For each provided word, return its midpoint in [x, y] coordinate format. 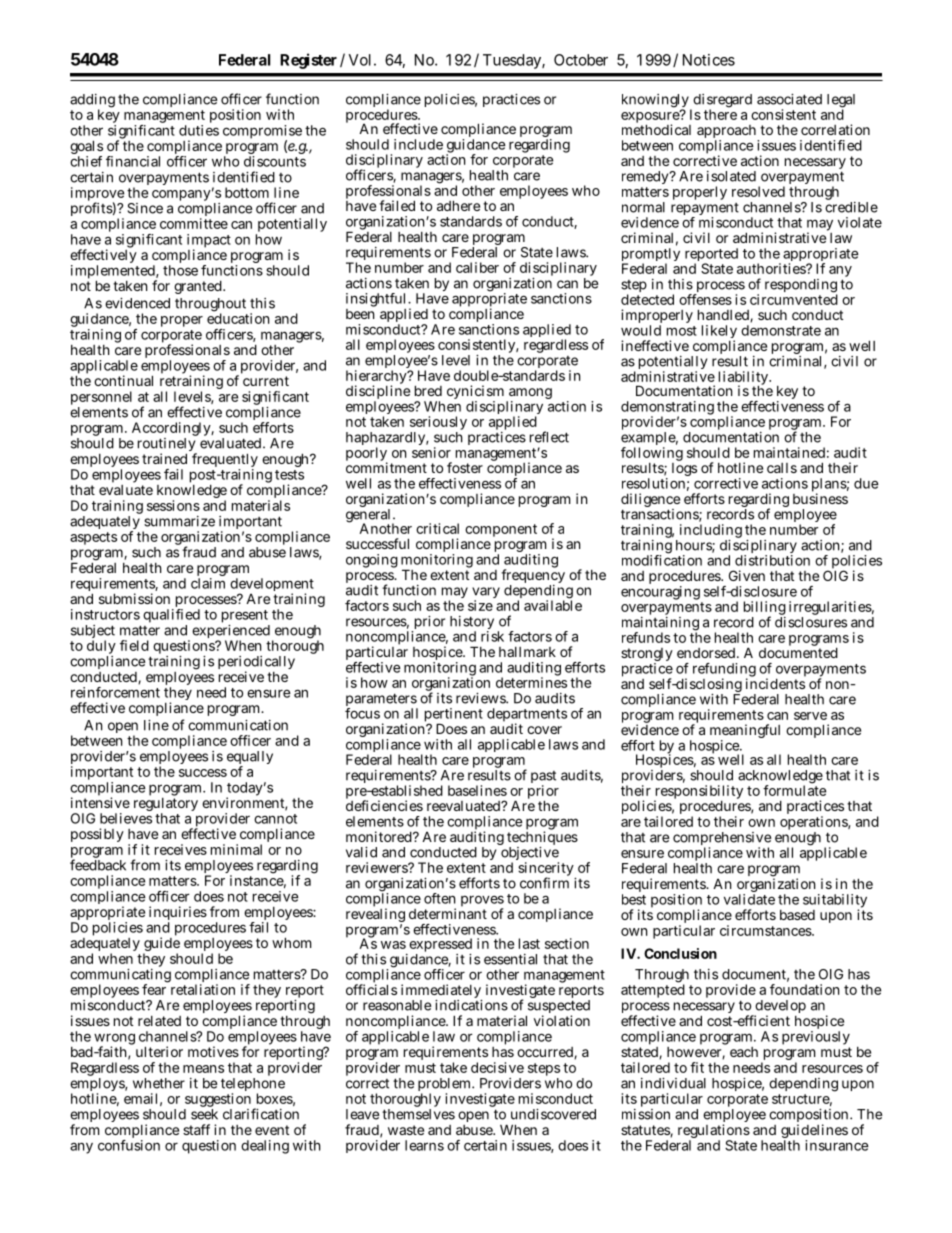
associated [789, 99]
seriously [438, 424]
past [543, 778]
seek [204, 1114]
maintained [789, 452]
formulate [794, 789]
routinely [167, 446]
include [418, 144]
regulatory [166, 804]
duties [199, 130]
